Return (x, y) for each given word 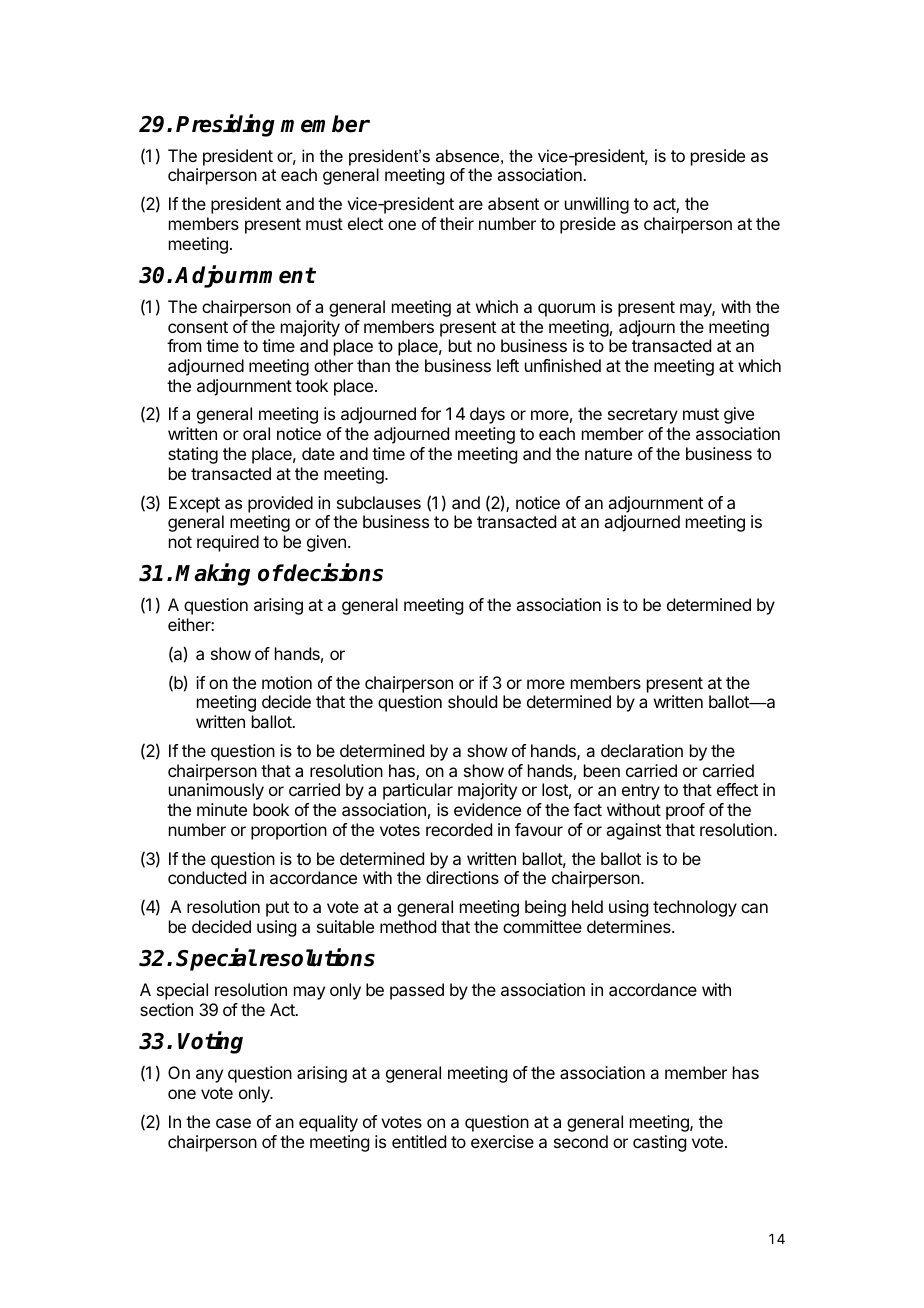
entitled (419, 1141)
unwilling (597, 205)
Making (212, 574)
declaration (642, 750)
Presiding (225, 125)
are (471, 205)
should (472, 701)
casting (659, 1143)
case (233, 1123)
